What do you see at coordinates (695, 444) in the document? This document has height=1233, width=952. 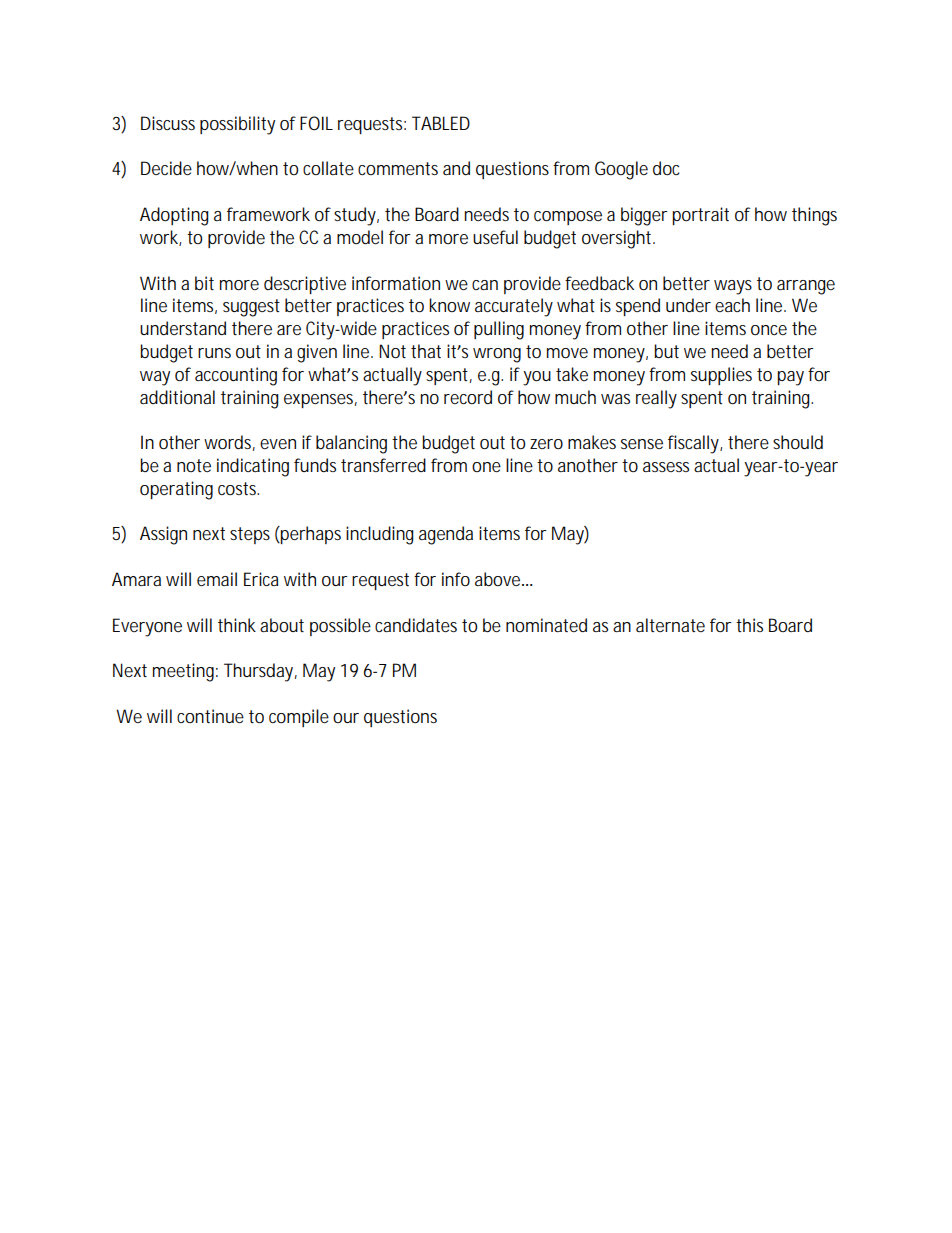 I see `fiscally` at bounding box center [695, 444].
